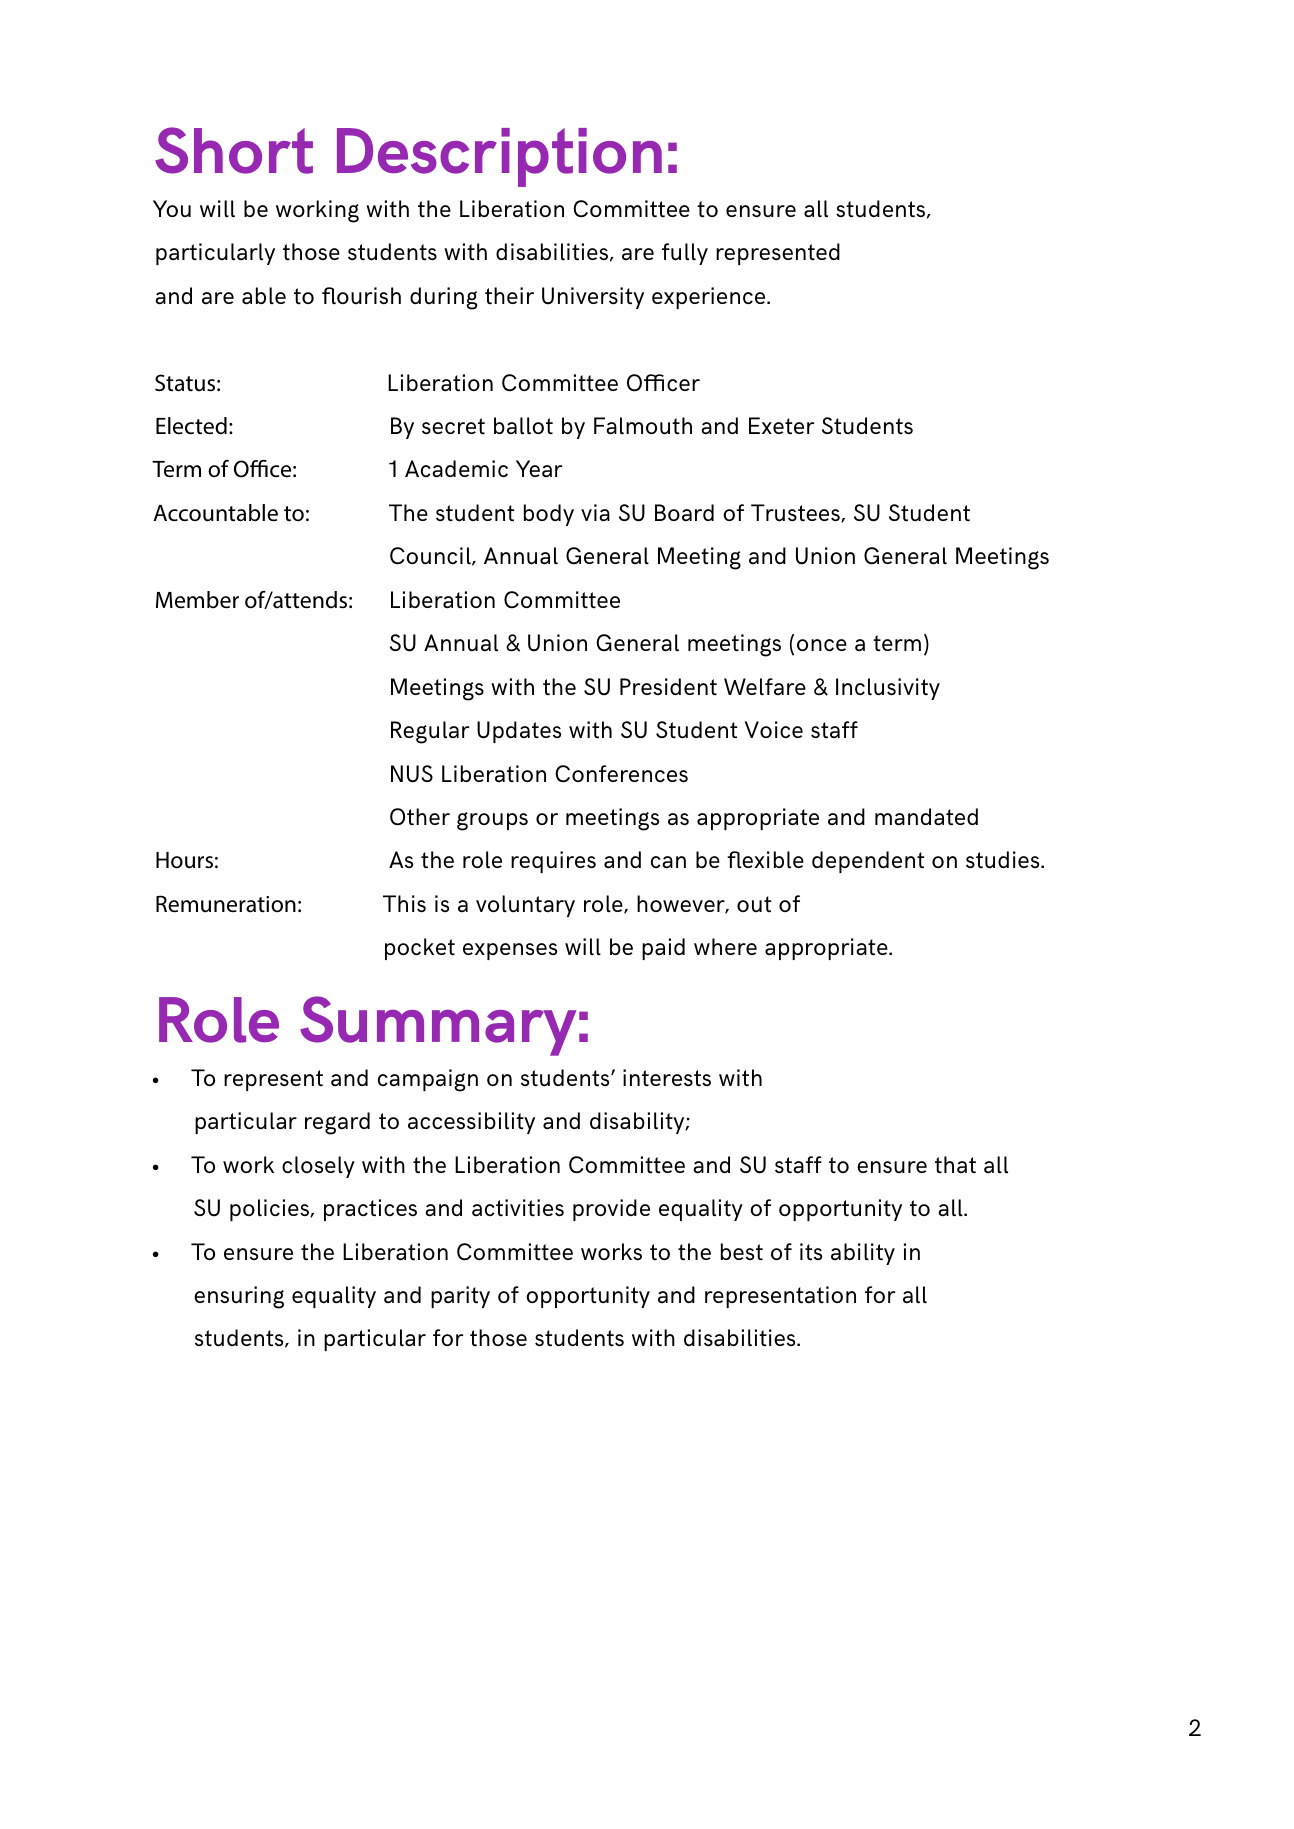 The height and width of the screenshot is (1829, 1294). I want to click on where, so click(725, 946).
